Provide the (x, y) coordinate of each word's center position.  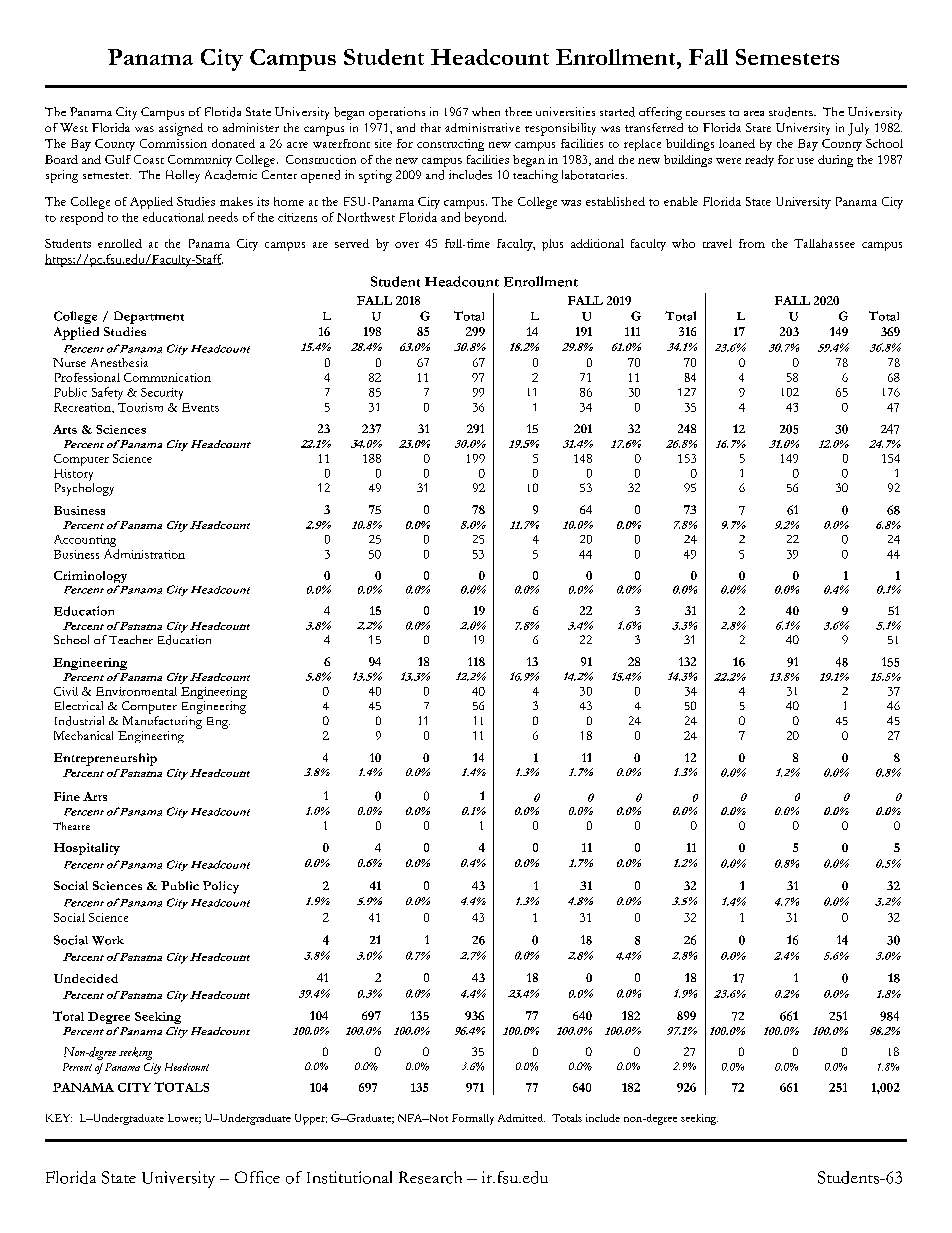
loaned (737, 143)
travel (717, 243)
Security (162, 394)
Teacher (131, 639)
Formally (473, 1119)
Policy (221, 887)
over (407, 245)
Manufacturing (162, 722)
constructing (450, 145)
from (752, 243)
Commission (173, 143)
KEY (59, 1118)
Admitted (521, 1118)
